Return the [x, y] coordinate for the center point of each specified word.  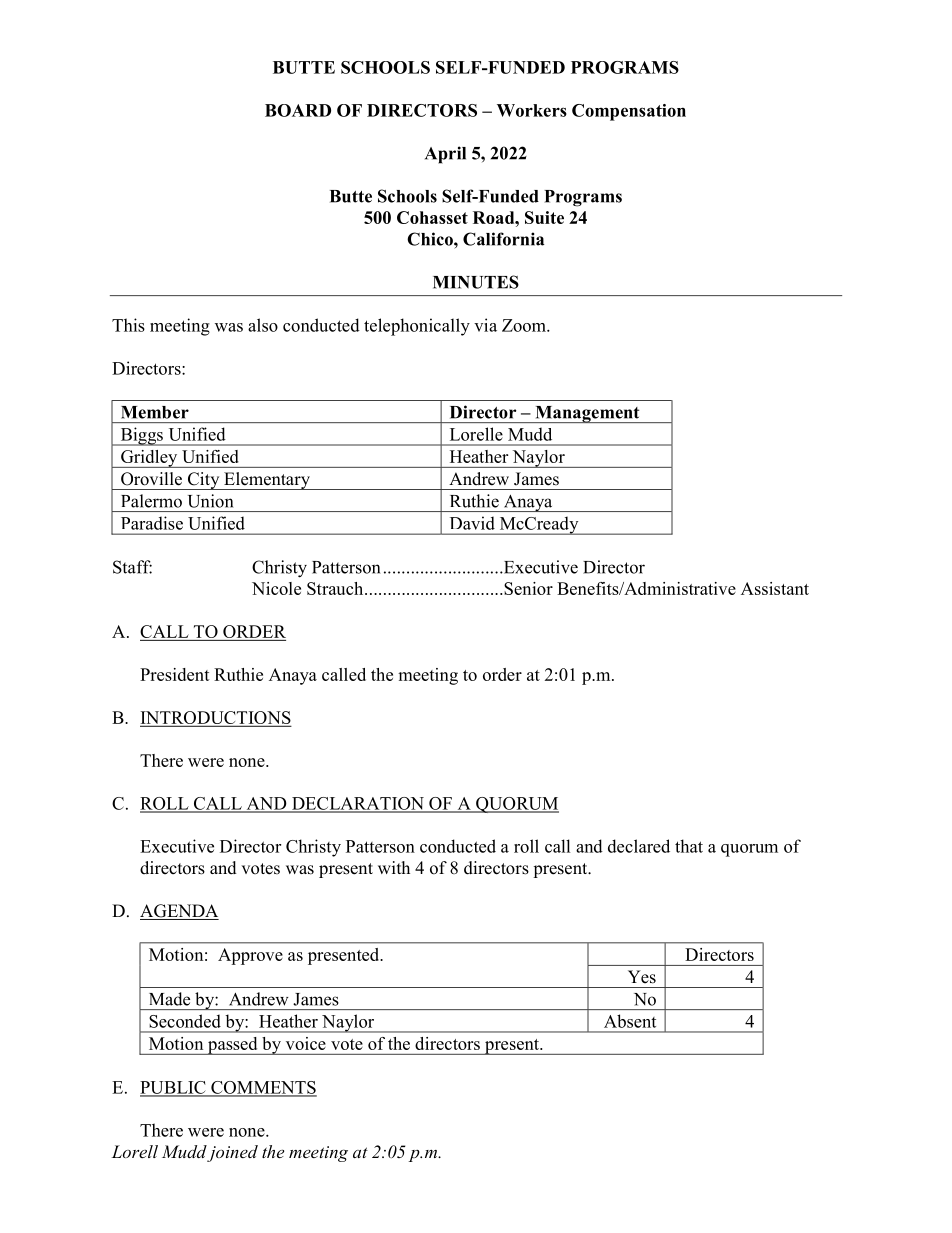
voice [306, 1043]
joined [232, 1153]
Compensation [629, 112]
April [445, 155]
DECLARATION [358, 804]
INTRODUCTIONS [215, 718]
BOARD [298, 110]
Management [587, 414]
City [203, 481]
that [689, 846]
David [472, 523]
